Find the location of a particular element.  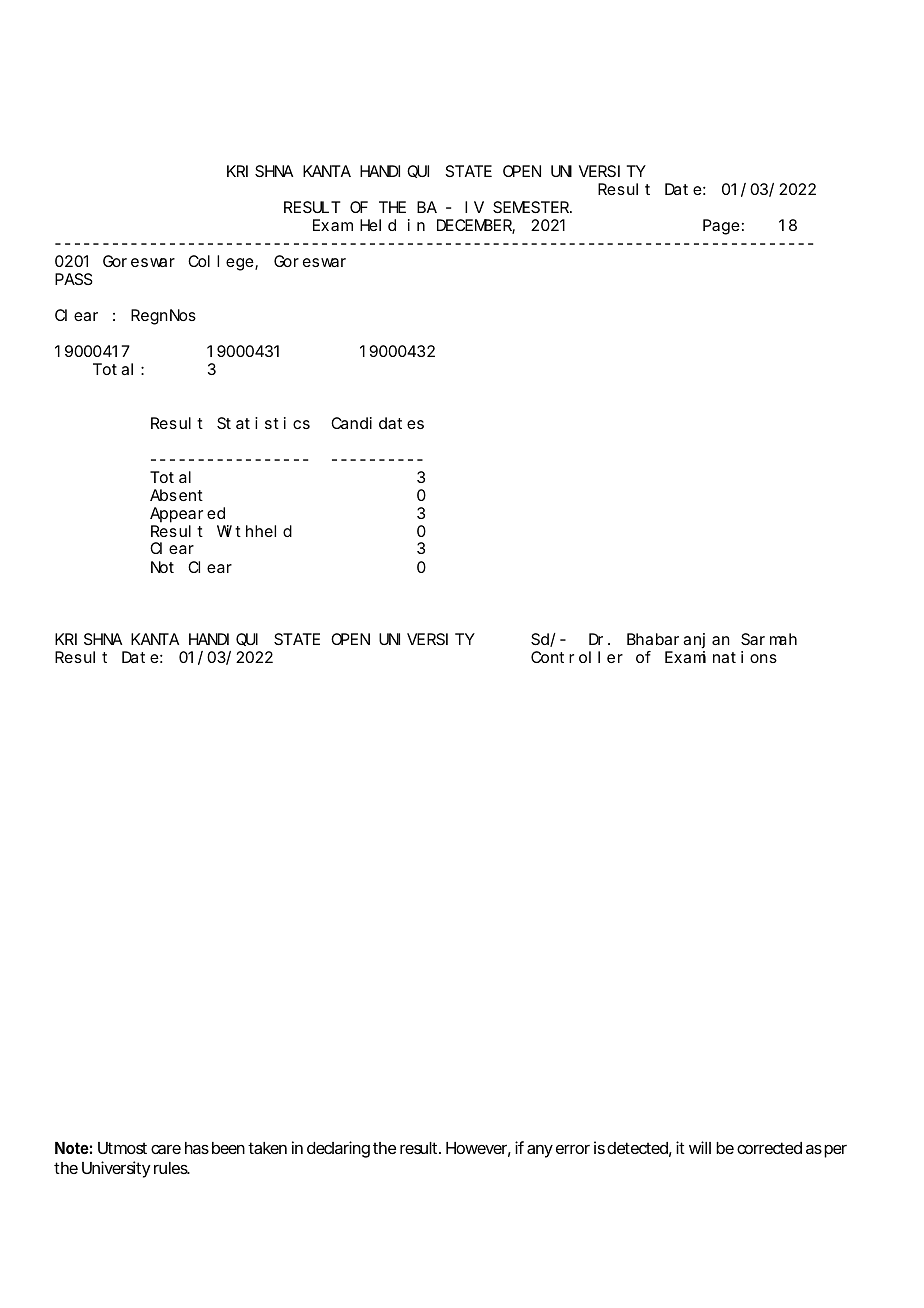

Statistics is located at coordinates (263, 423).
